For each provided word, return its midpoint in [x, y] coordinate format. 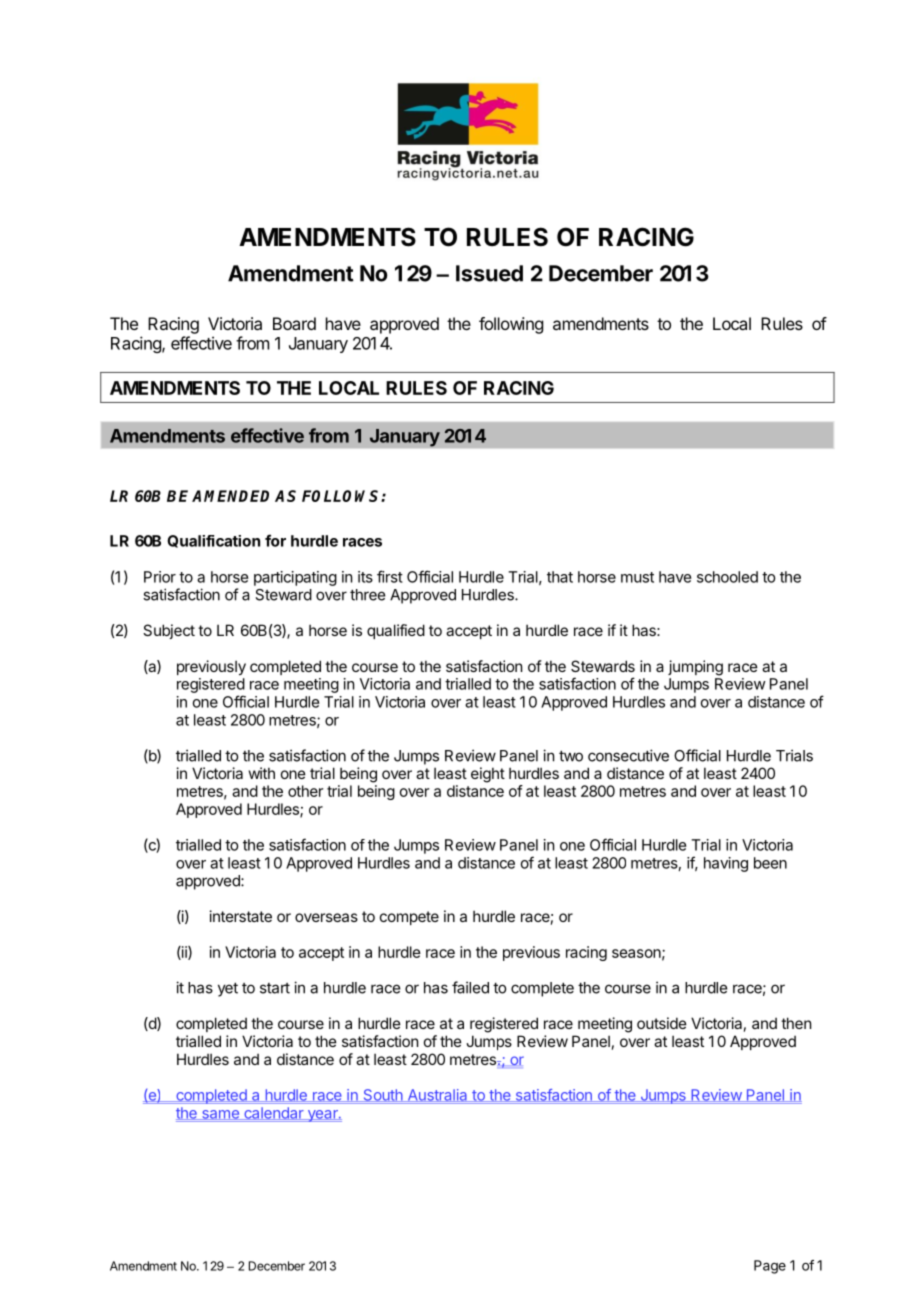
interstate [241, 916]
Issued [489, 273]
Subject [169, 631]
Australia [437, 1095]
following [511, 325]
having [726, 864]
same [220, 1115]
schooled [727, 577]
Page [770, 1267]
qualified [396, 631]
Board [294, 323]
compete [409, 918]
